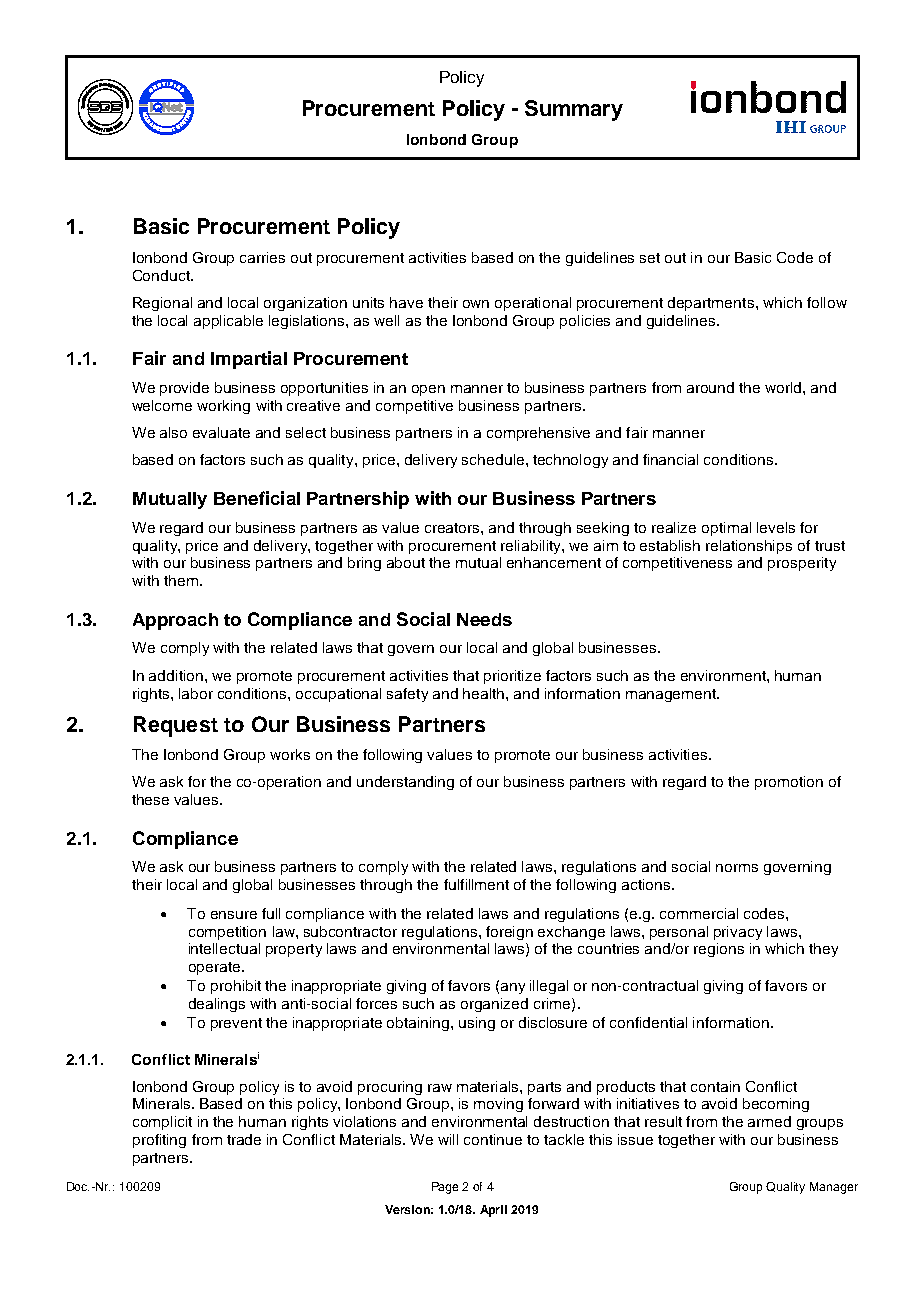 The height and width of the document is (1307, 924). Describe the element at coordinates (196, 693) in the document. I see `labor` at that location.
